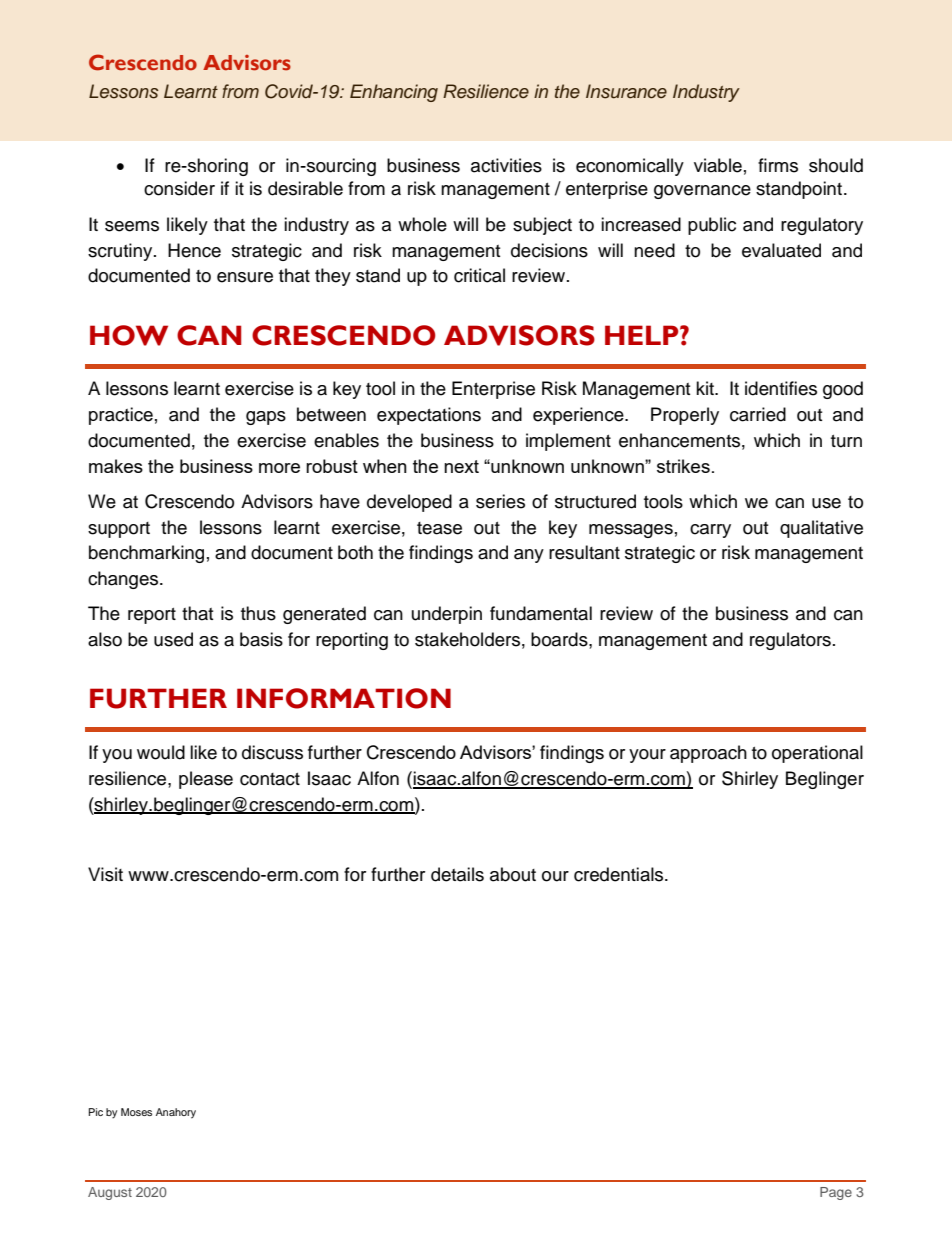 The width and height of the page is (952, 1233). I want to click on Moses, so click(136, 1112).
